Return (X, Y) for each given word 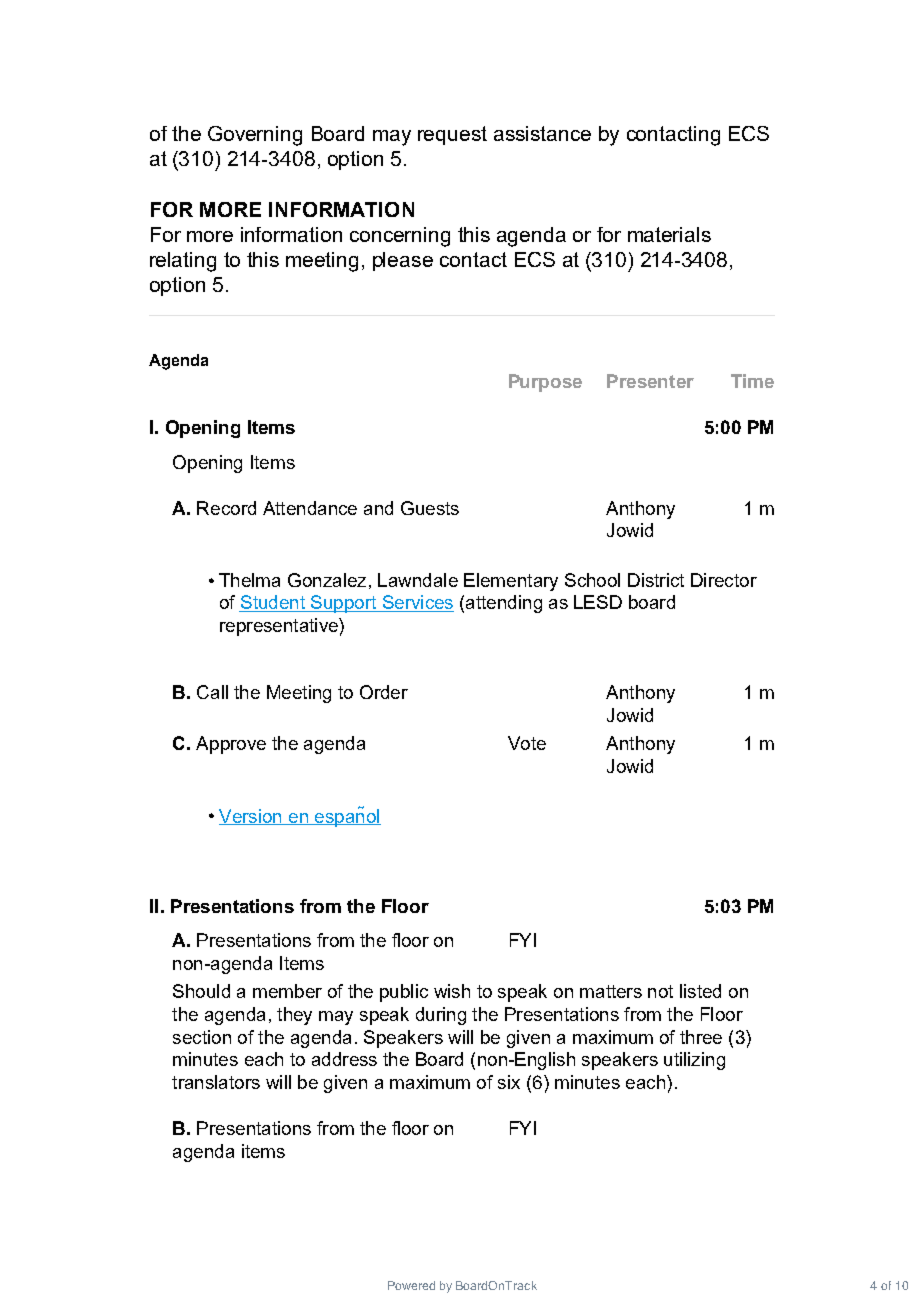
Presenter (650, 381)
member (287, 991)
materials (669, 234)
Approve (231, 745)
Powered (411, 1285)
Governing (255, 136)
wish (452, 991)
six (509, 1082)
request (452, 135)
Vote (527, 743)
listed (700, 991)
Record (226, 508)
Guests (430, 508)
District (656, 580)
